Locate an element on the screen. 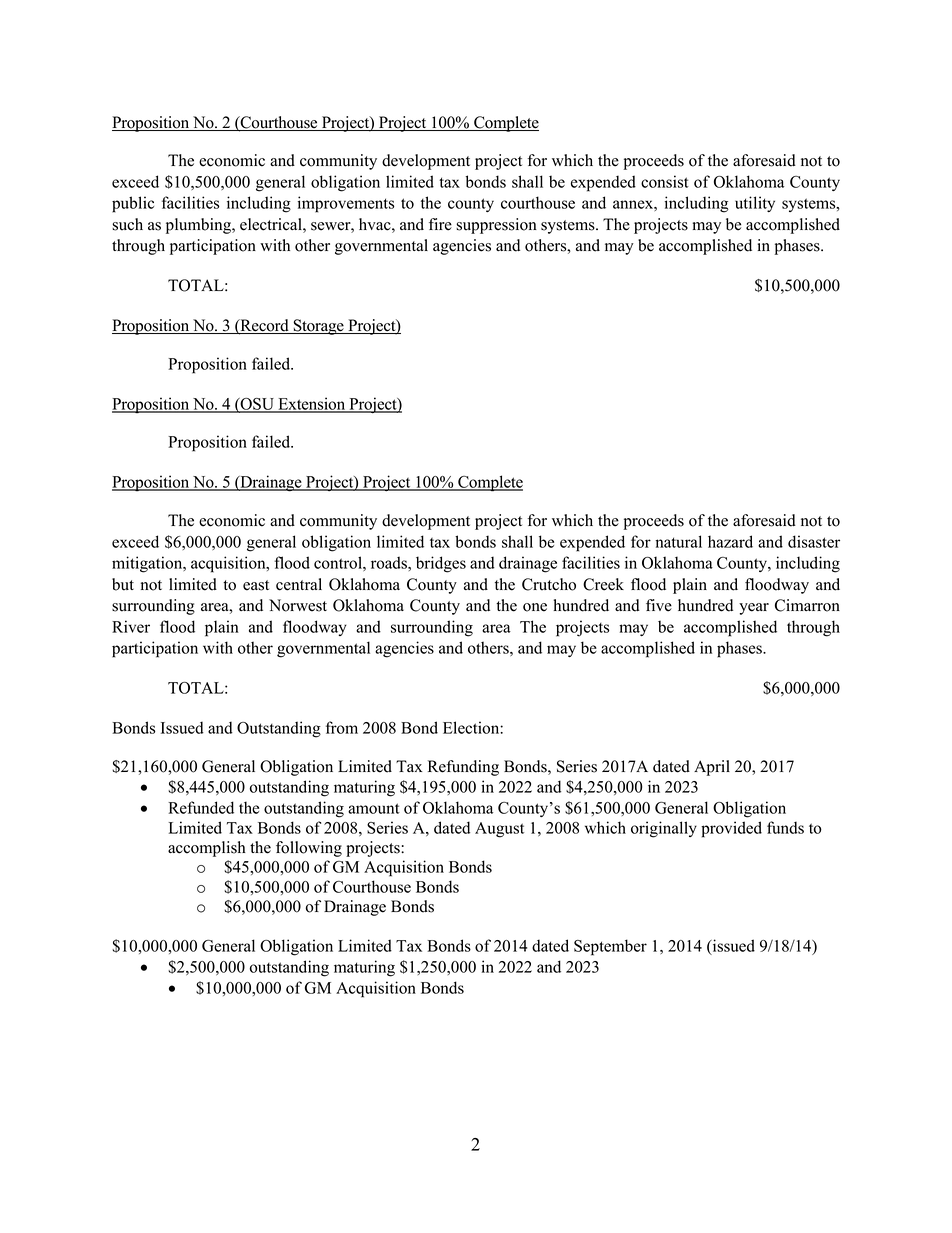  natural is located at coordinates (679, 541).
